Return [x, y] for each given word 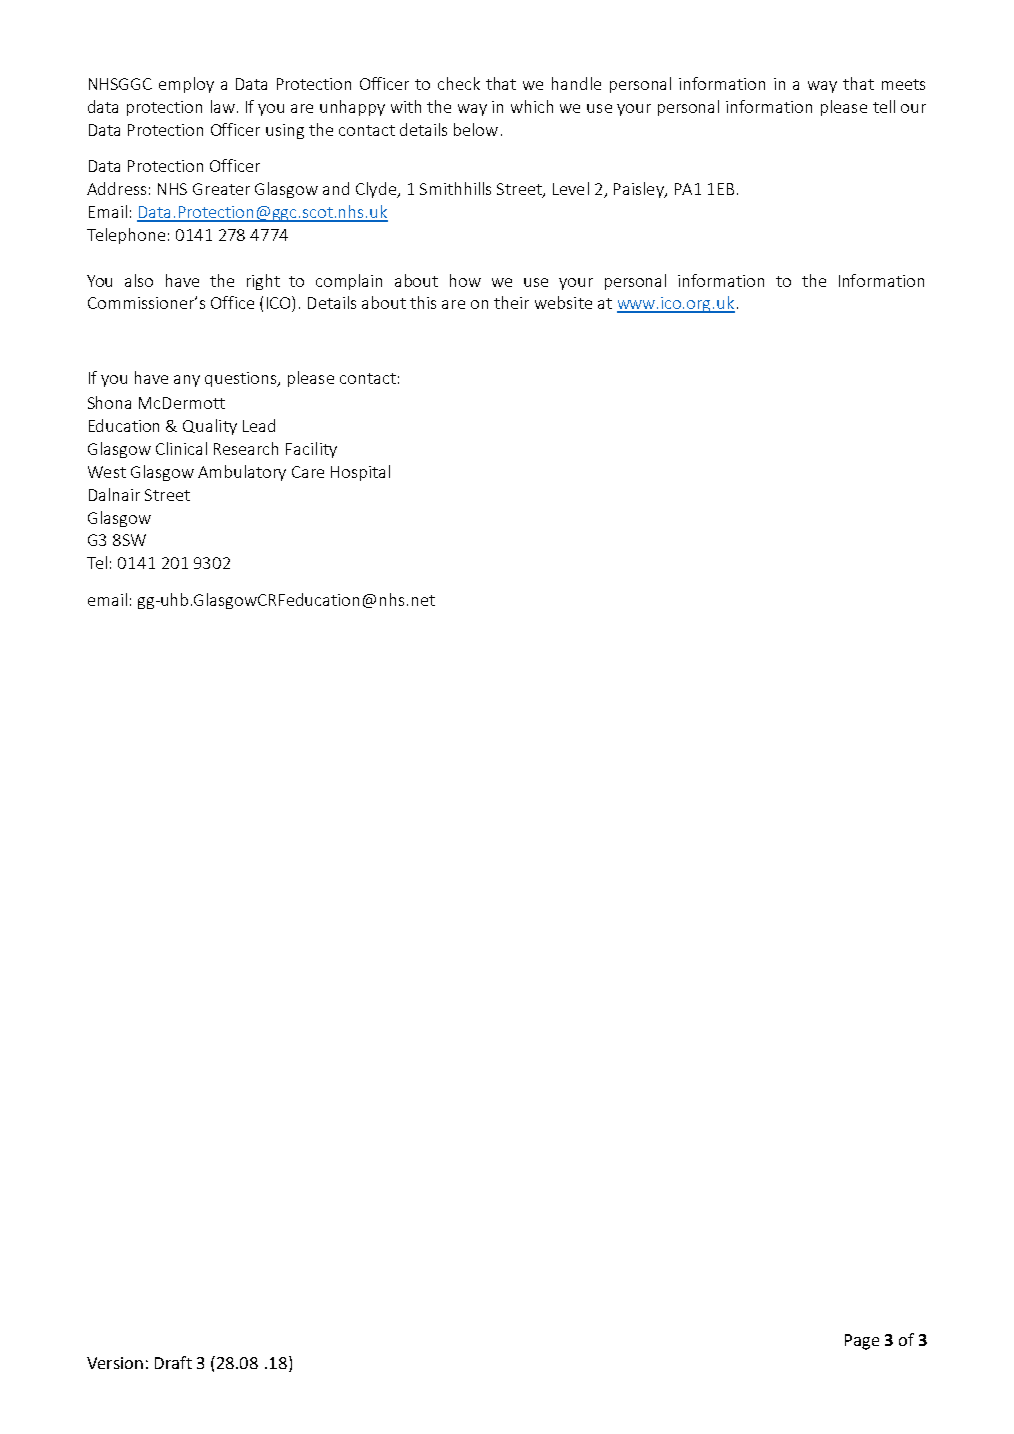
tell [884, 106]
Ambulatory [242, 473]
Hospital [360, 473]
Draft [173, 1362]
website [563, 302]
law [223, 106]
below [476, 129]
